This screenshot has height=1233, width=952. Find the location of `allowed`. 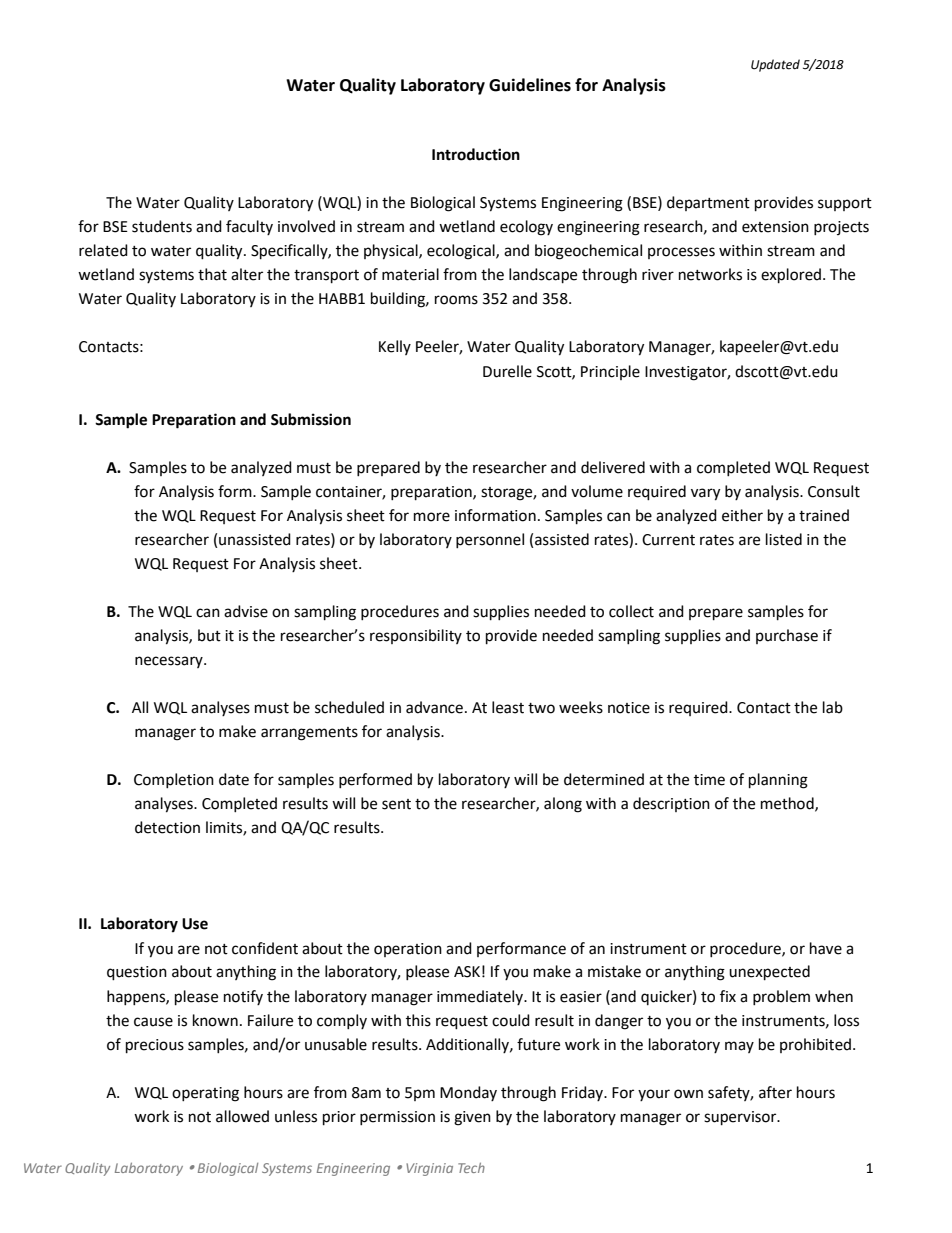

allowed is located at coordinates (242, 1116).
